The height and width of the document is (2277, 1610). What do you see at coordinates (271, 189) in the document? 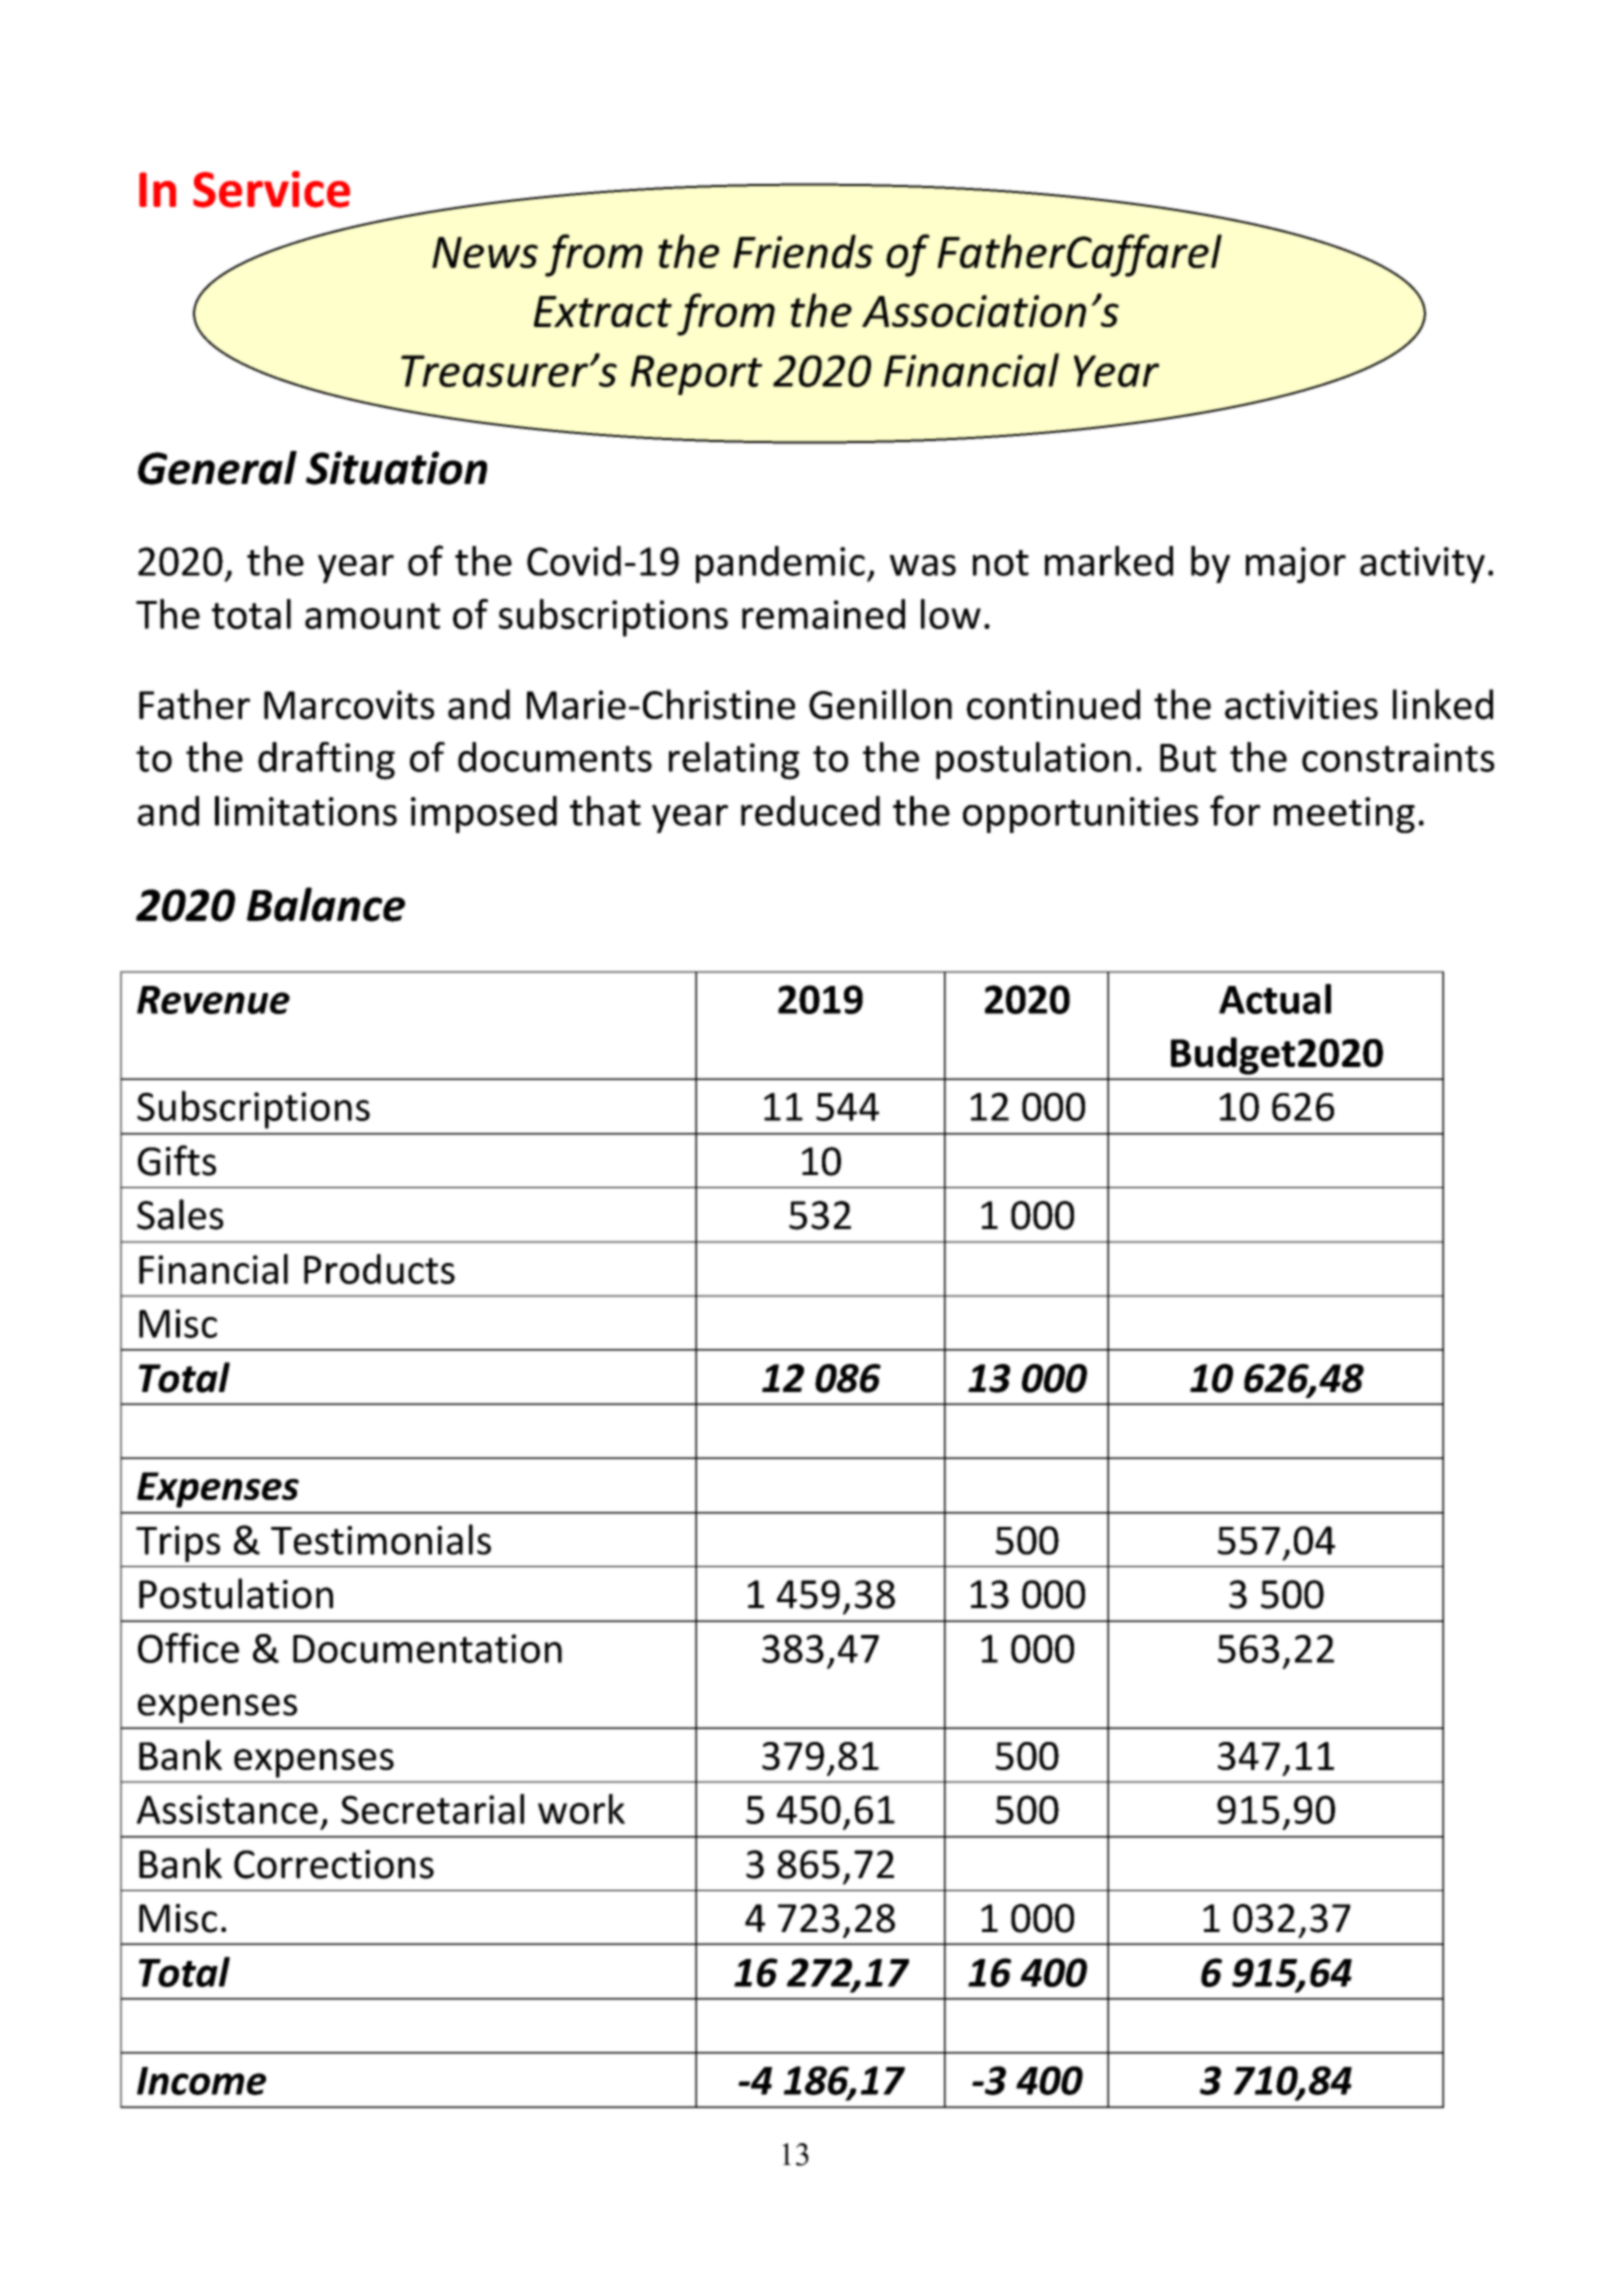
I see `Service` at bounding box center [271, 189].
